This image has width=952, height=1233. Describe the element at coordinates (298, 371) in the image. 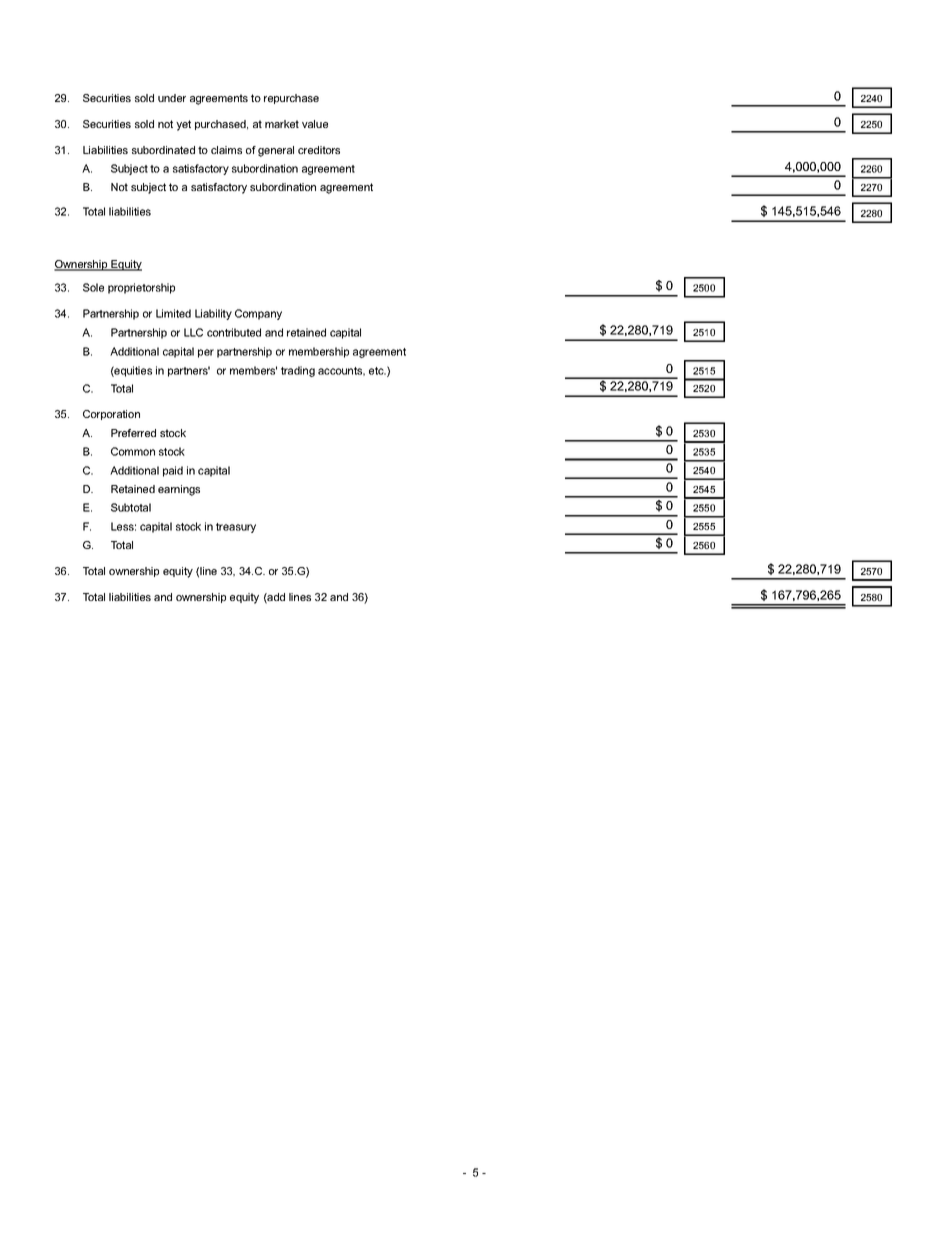

I see `trading` at that location.
